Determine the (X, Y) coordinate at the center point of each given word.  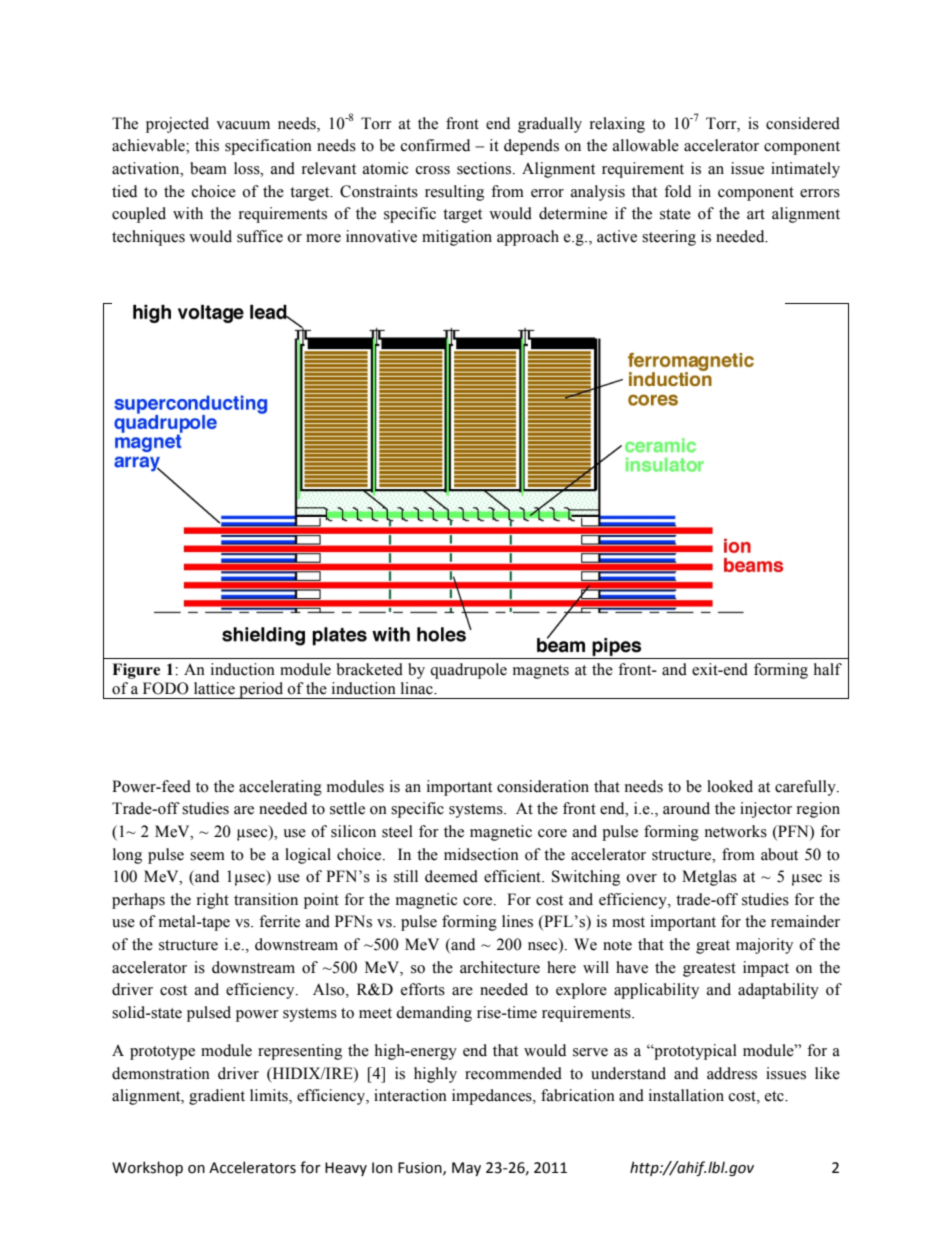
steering (669, 238)
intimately (805, 170)
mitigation (457, 238)
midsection (481, 854)
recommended (513, 1073)
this (207, 145)
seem (207, 856)
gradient (217, 1097)
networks (736, 831)
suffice (260, 236)
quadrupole (468, 671)
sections (485, 168)
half (828, 669)
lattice (214, 688)
